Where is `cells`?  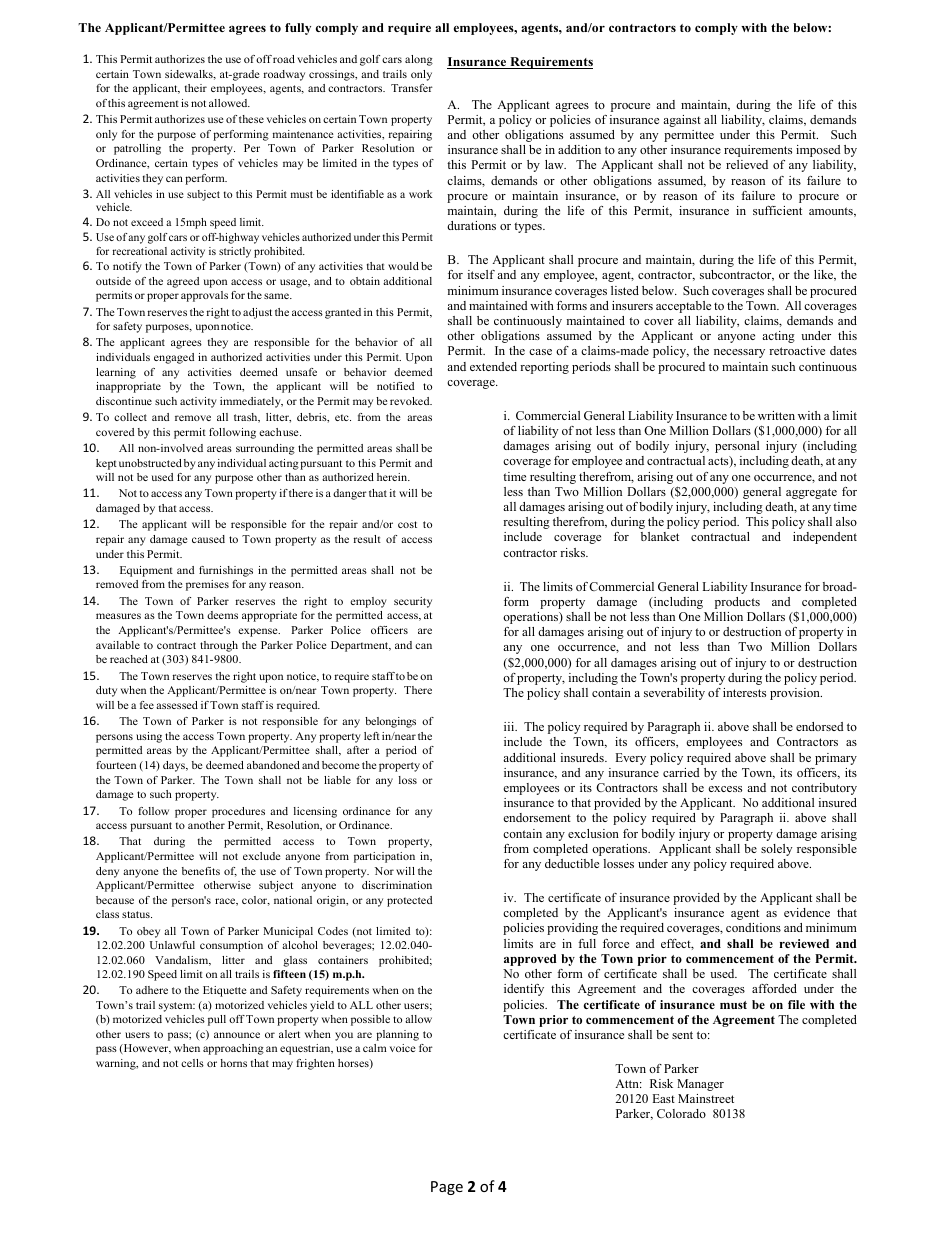 cells is located at coordinates (192, 1063).
